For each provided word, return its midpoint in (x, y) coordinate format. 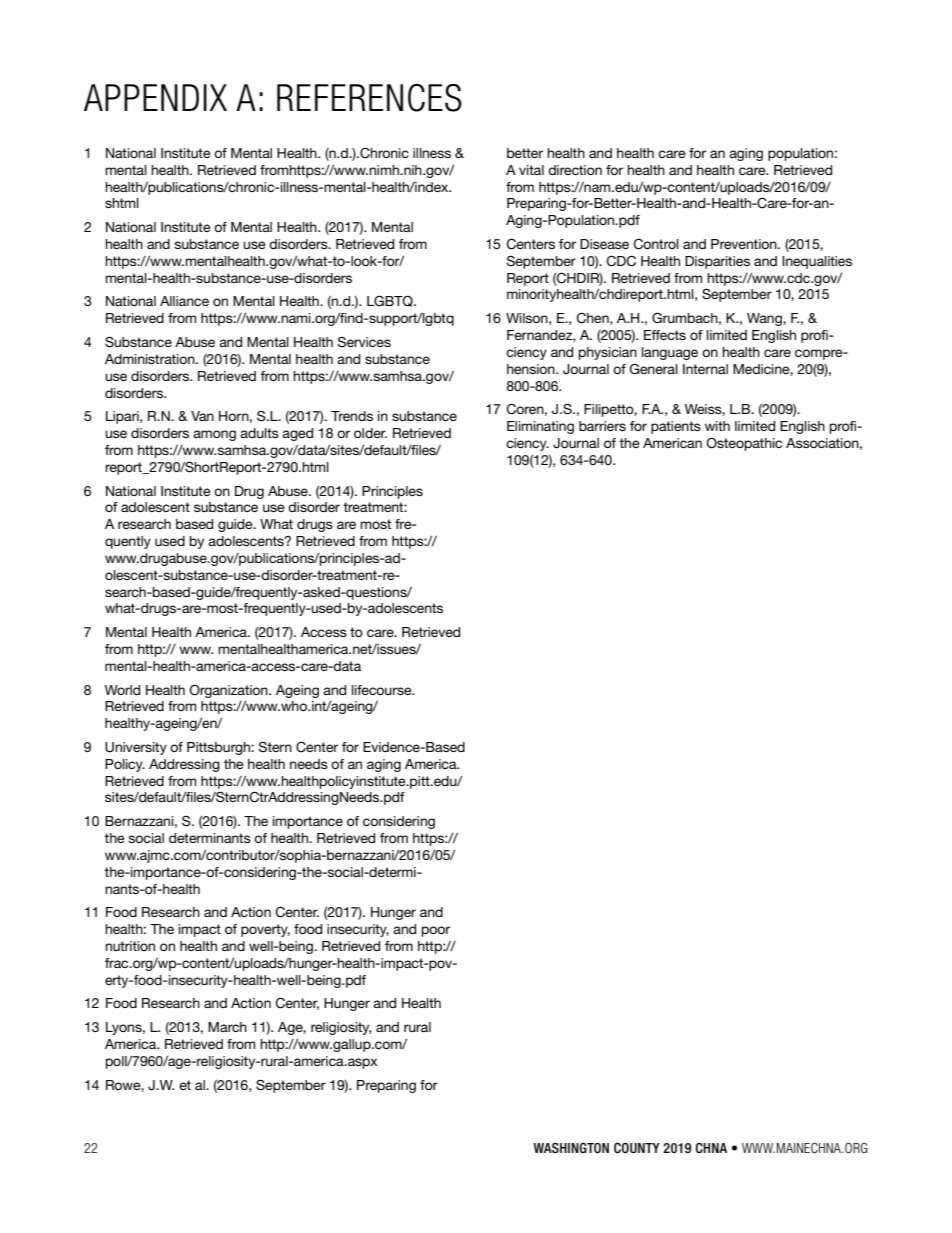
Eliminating (540, 427)
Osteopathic (744, 444)
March (227, 1027)
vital (531, 170)
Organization (229, 691)
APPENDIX (155, 97)
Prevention (745, 244)
